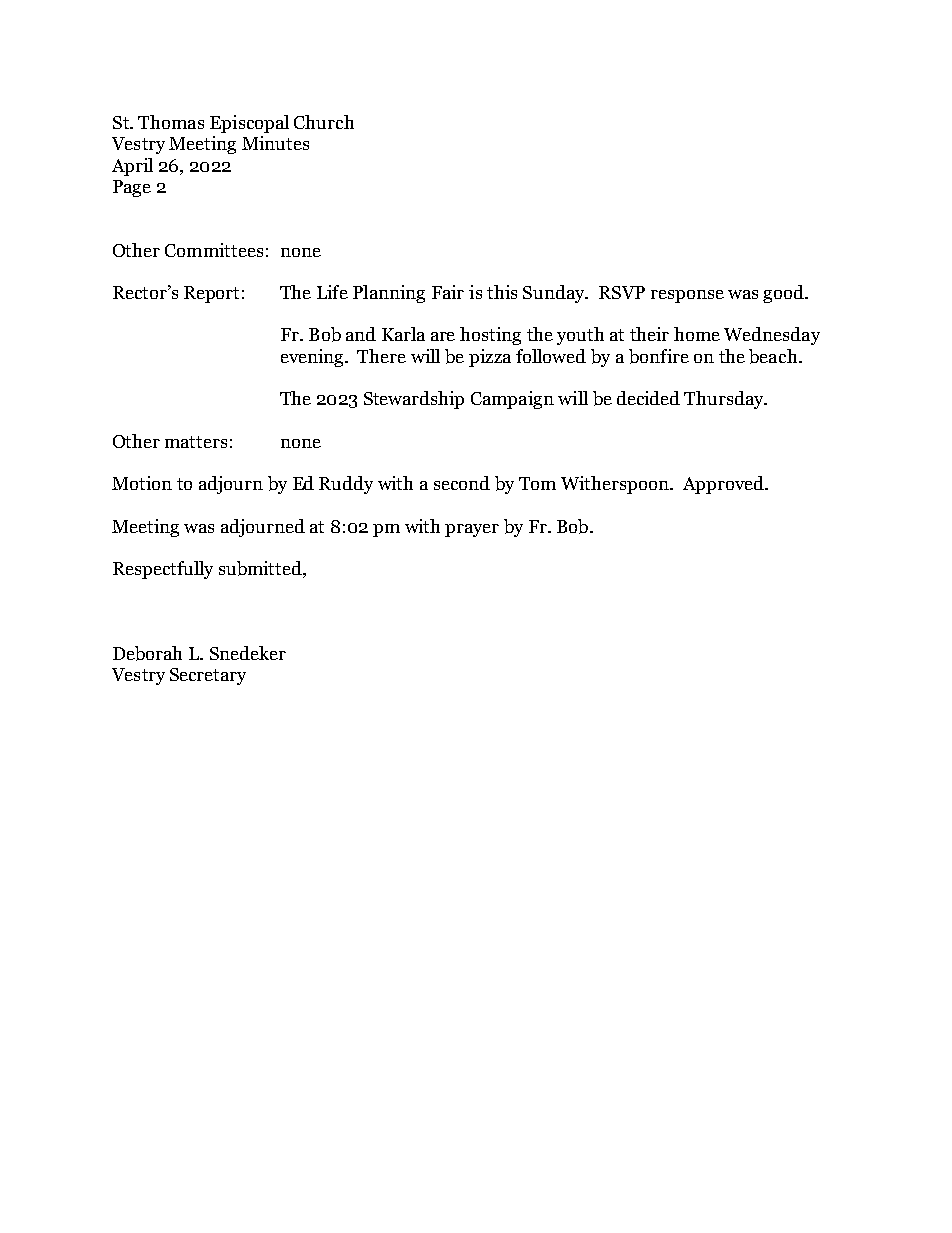  I want to click on Secretary, so click(208, 676).
